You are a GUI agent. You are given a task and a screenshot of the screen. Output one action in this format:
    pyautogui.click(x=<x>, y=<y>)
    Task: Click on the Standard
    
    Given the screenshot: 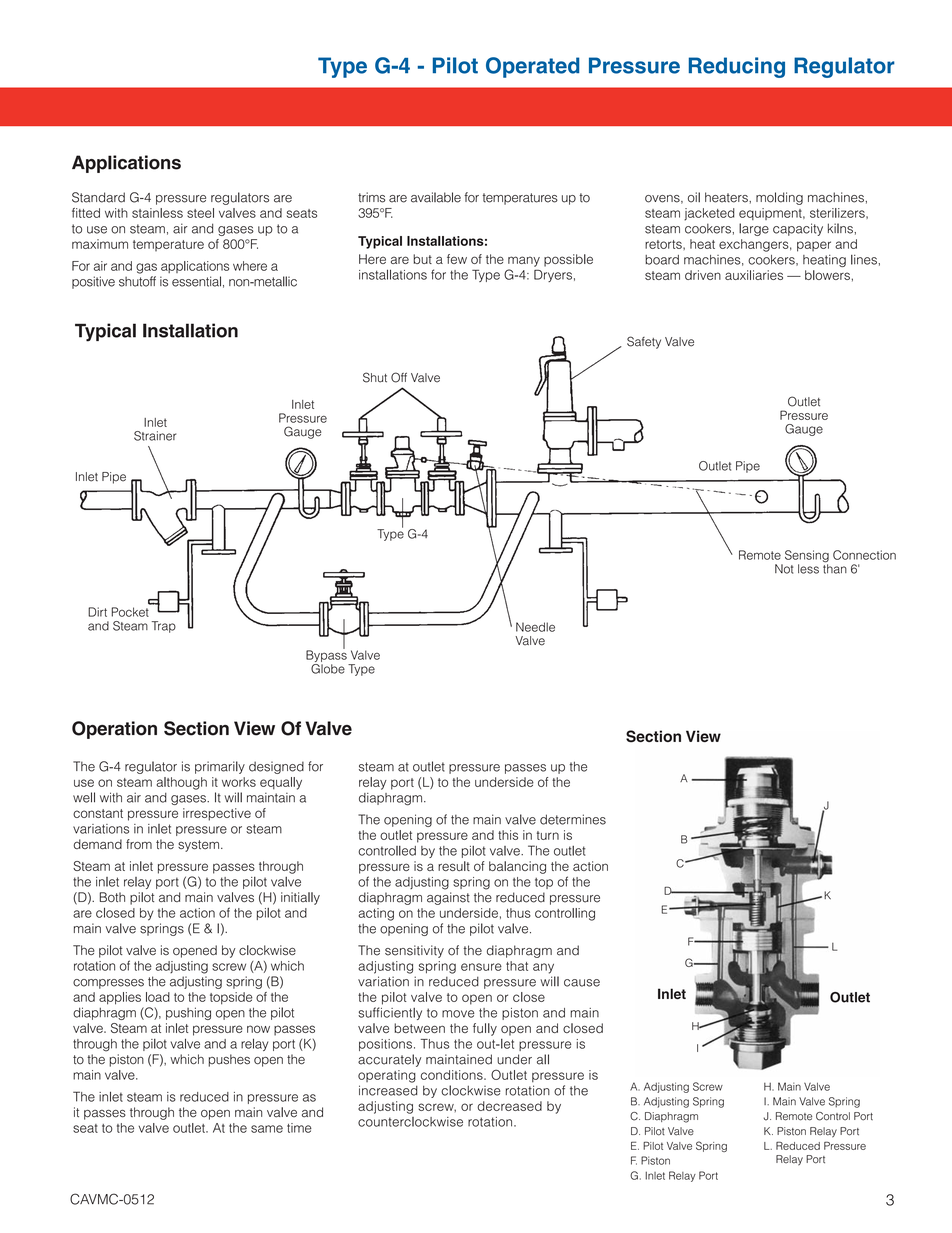 What is the action you would take?
    pyautogui.click(x=98, y=197)
